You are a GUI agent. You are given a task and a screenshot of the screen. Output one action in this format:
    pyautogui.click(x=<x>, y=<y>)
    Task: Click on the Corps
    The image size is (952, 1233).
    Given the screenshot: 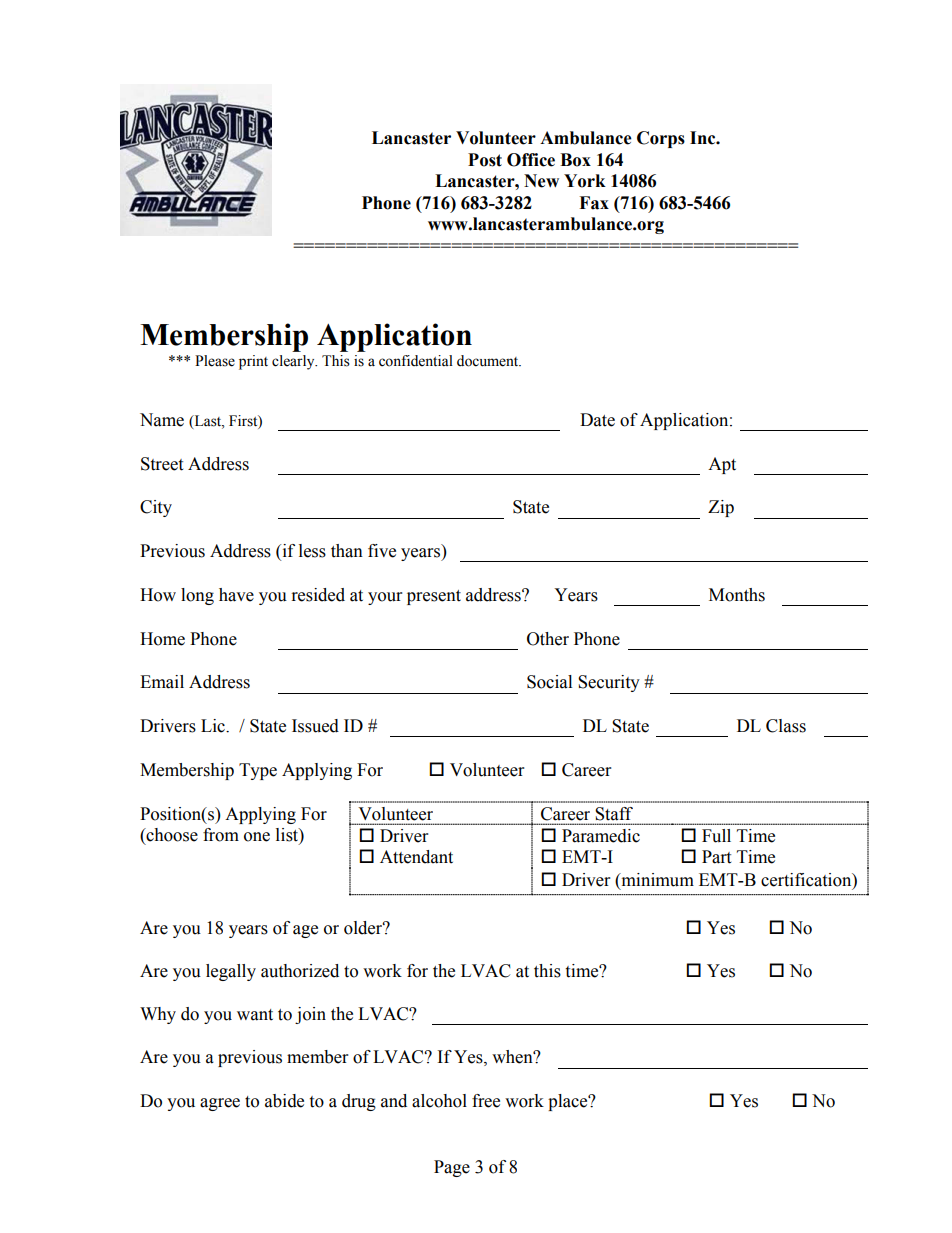 What is the action you would take?
    pyautogui.click(x=661, y=139)
